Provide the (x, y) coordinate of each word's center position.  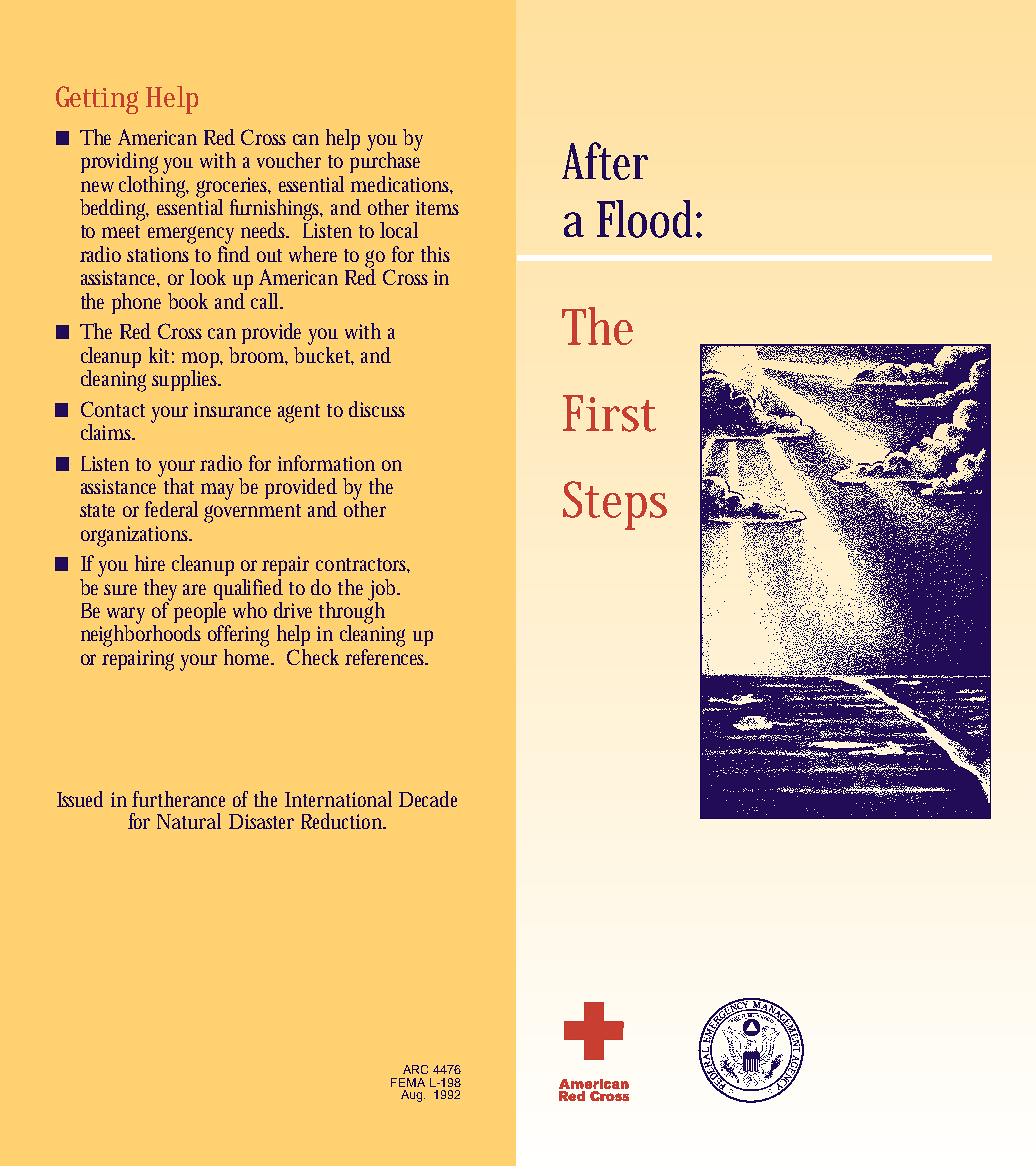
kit (161, 355)
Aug (411, 1096)
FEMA (408, 1082)
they (160, 591)
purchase (385, 161)
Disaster (261, 821)
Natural (189, 821)
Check (313, 657)
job (384, 591)
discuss (377, 409)
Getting (97, 100)
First (609, 413)
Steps (615, 505)
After (605, 161)
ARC (415, 1069)
